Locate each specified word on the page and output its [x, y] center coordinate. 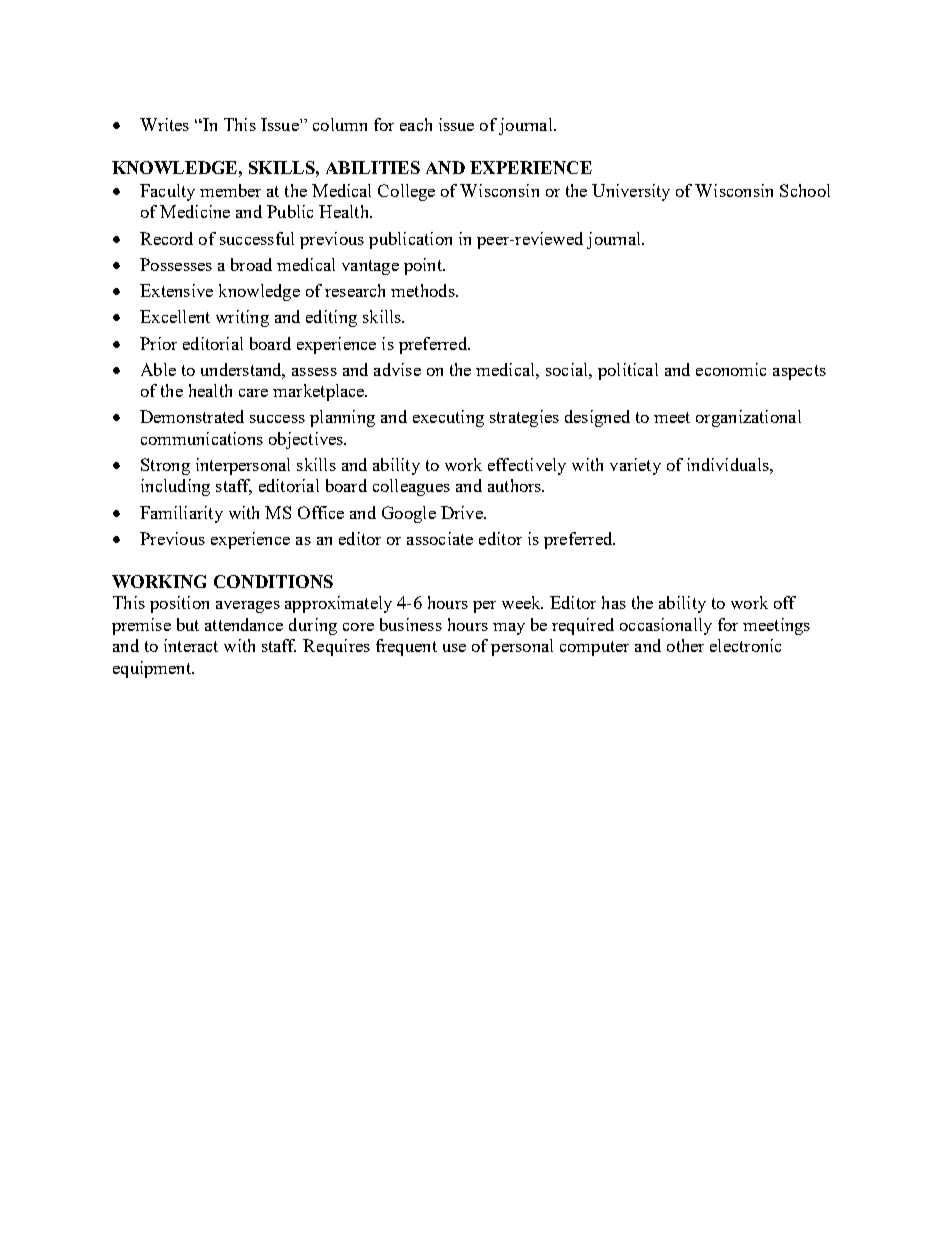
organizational [748, 418]
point [424, 266]
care [253, 393]
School [805, 190]
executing [448, 418]
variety [635, 466]
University [631, 192]
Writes [164, 124]
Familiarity [181, 514]
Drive [463, 512]
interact [191, 645]
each [416, 124]
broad [251, 264]
